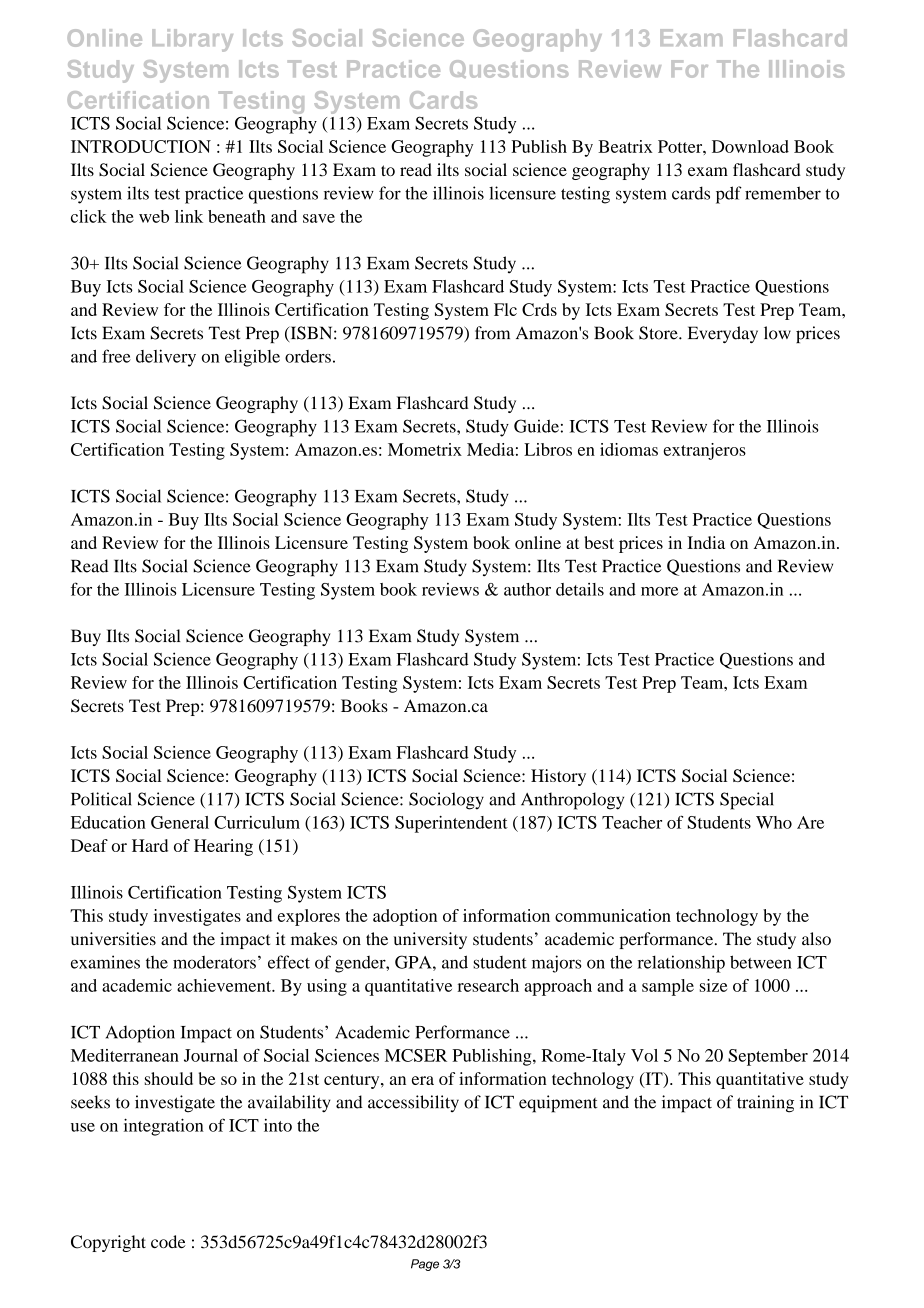 Image resolution: width=924 pixels, height=1308 pixels. What do you see at coordinates (430, 940) in the screenshot?
I see `university` at bounding box center [430, 940].
